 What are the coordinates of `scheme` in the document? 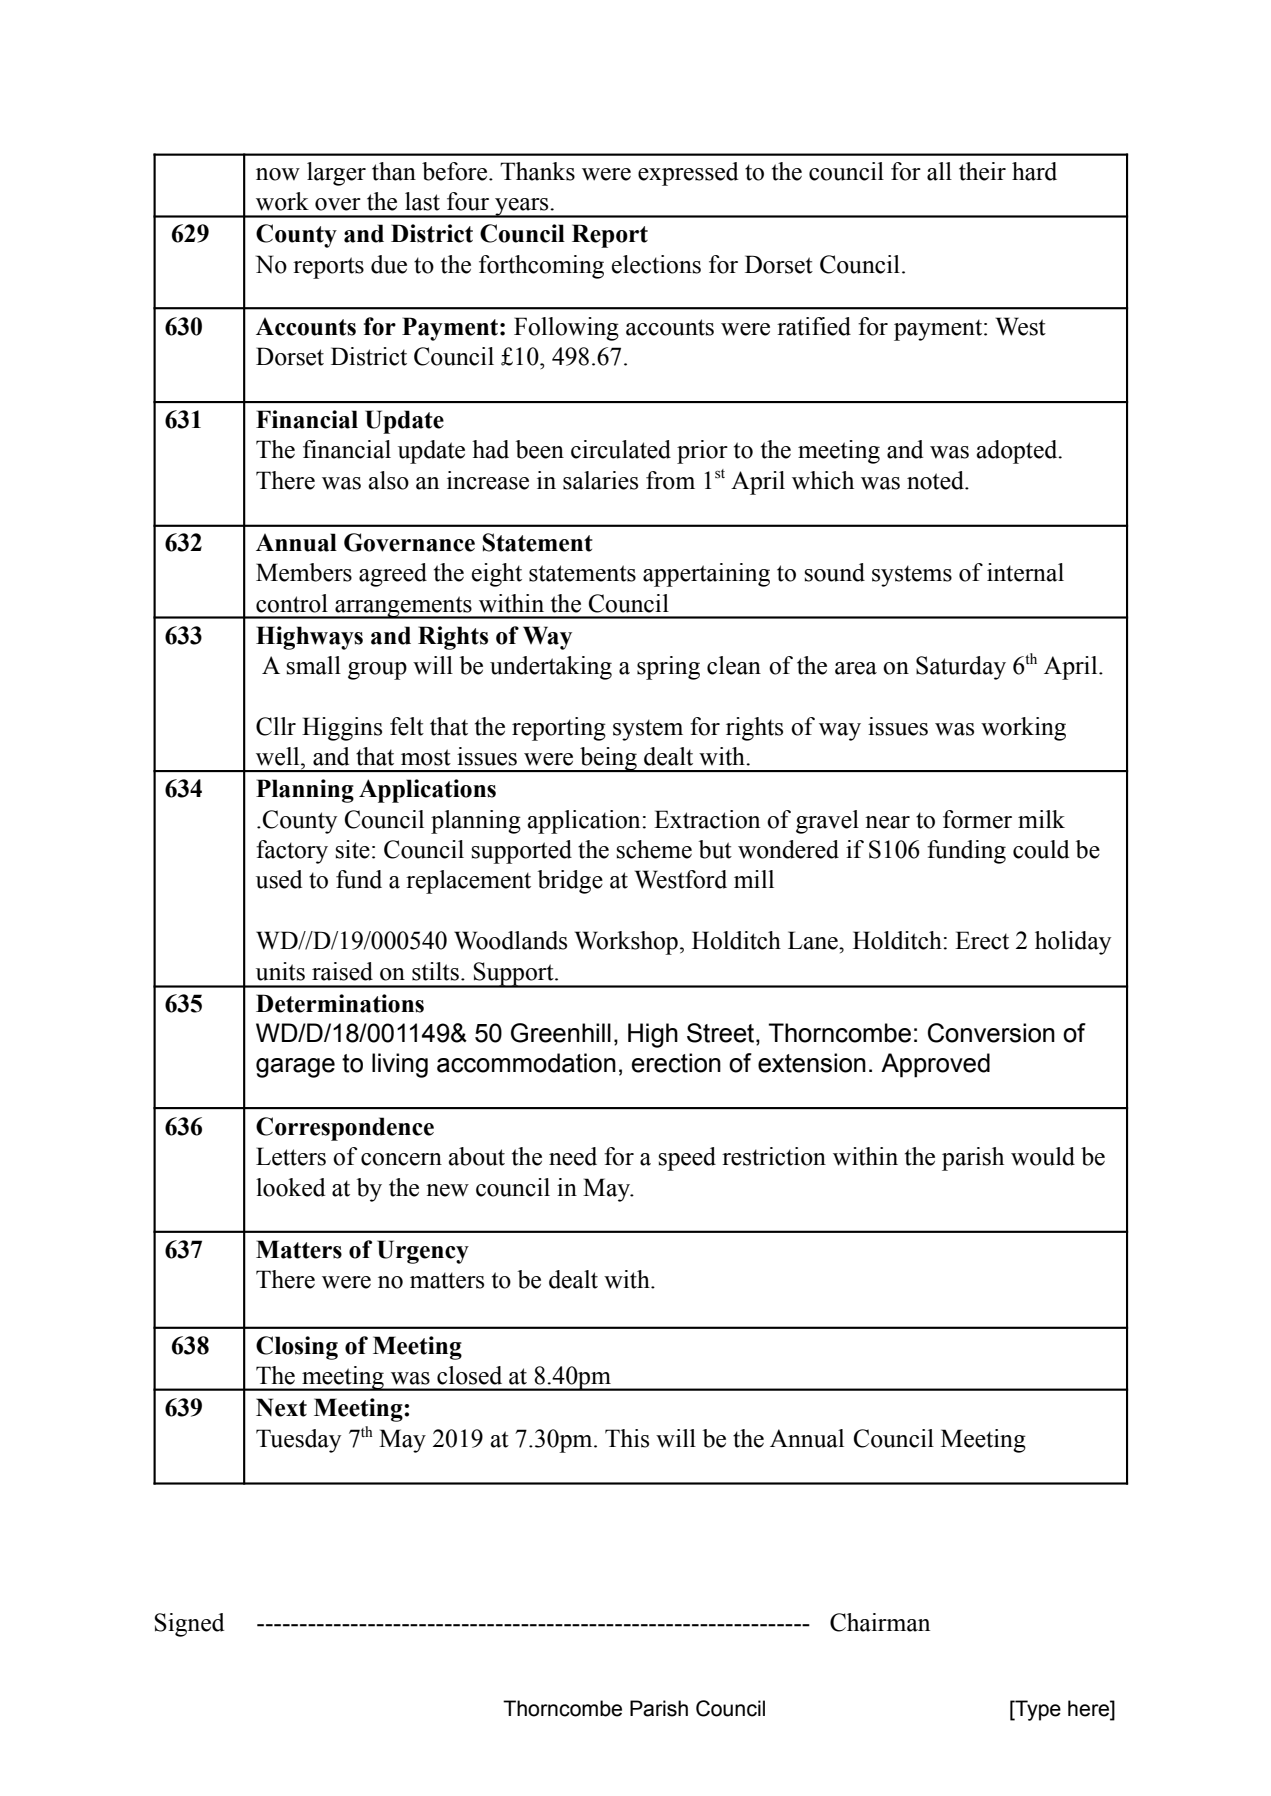 It's located at (654, 849).
